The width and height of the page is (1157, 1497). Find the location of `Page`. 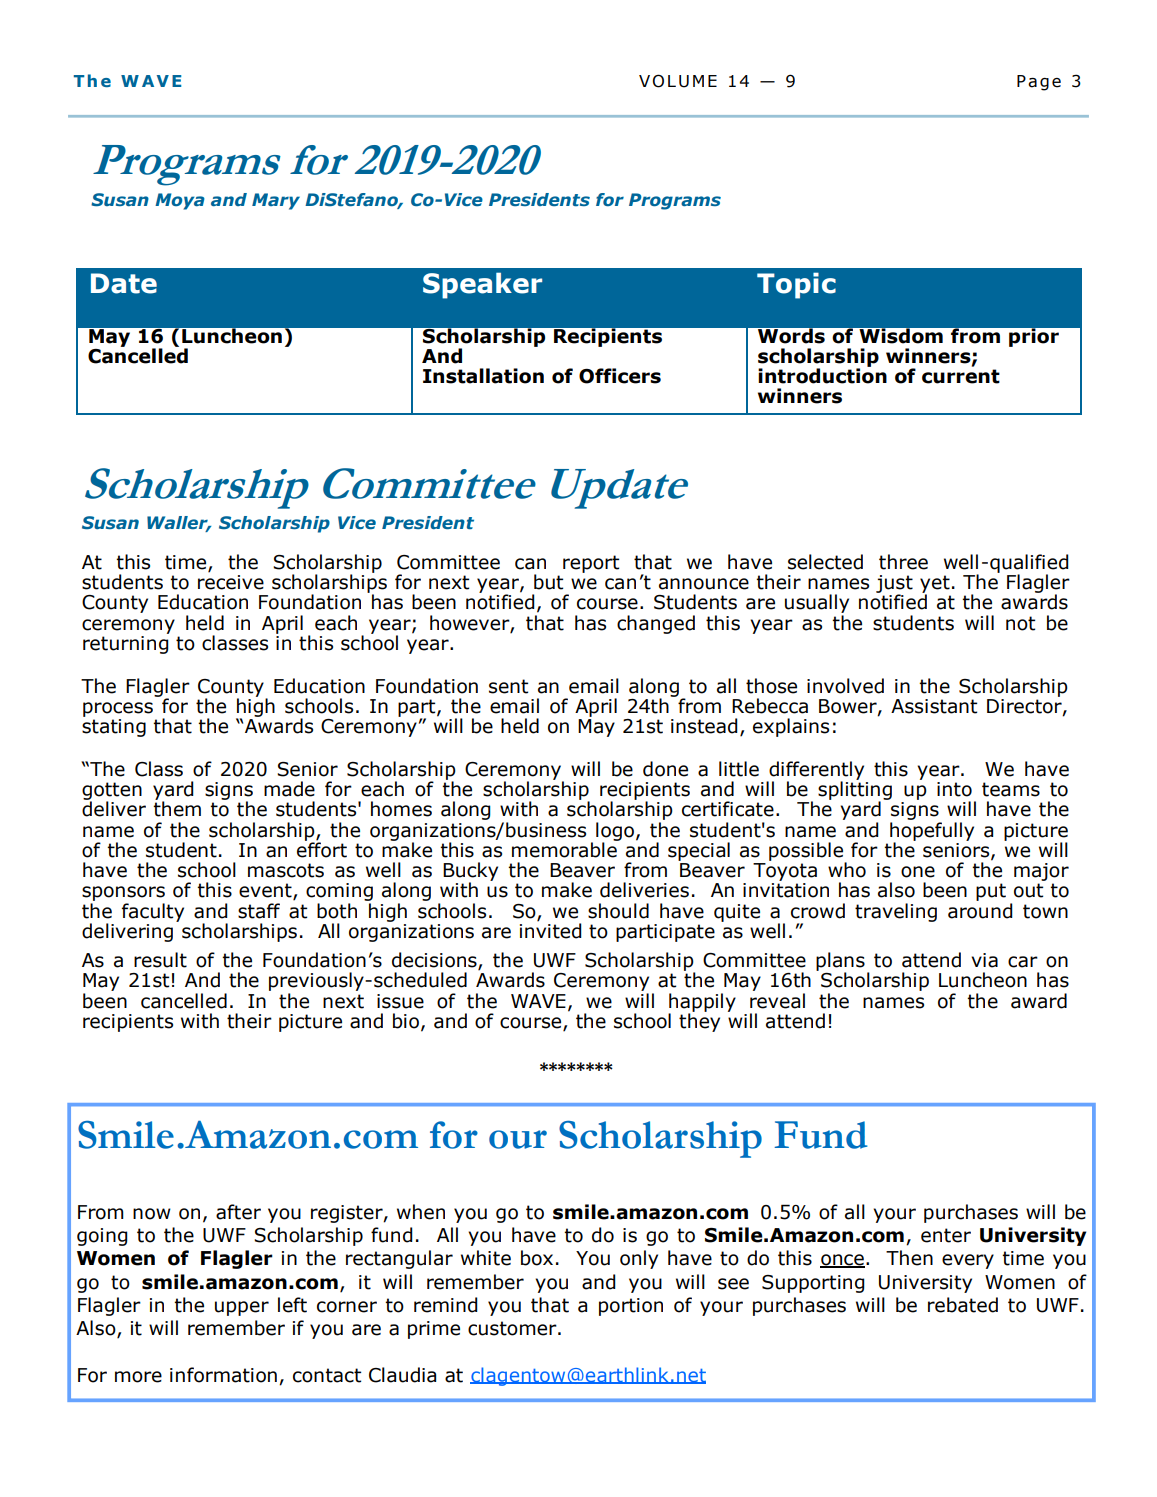

Page is located at coordinates (1039, 83).
